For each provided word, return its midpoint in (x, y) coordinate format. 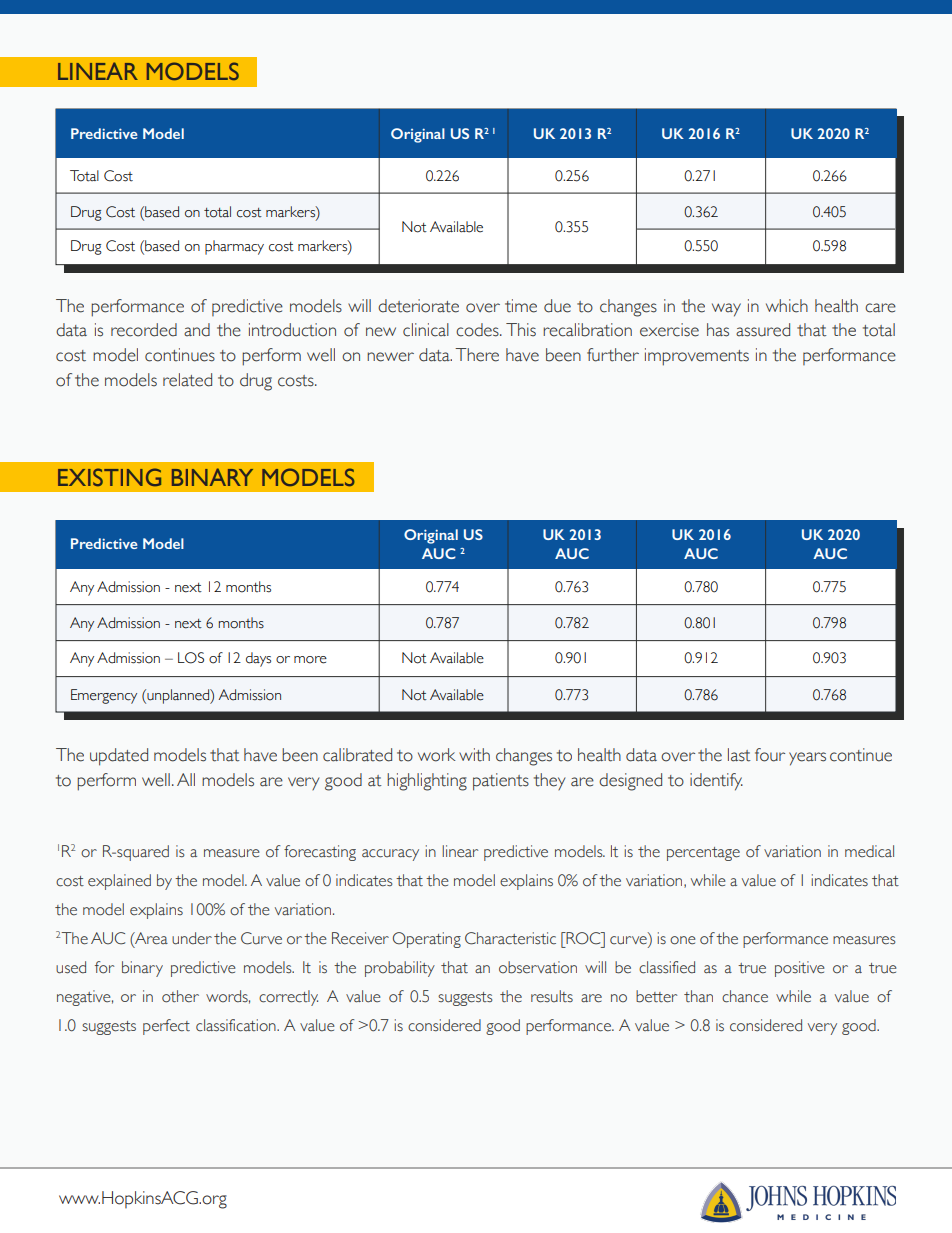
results (552, 996)
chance (745, 996)
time (521, 306)
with (474, 755)
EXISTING (109, 477)
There (477, 355)
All (186, 779)
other (180, 996)
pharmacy (234, 247)
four (770, 755)
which (787, 306)
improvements (697, 357)
